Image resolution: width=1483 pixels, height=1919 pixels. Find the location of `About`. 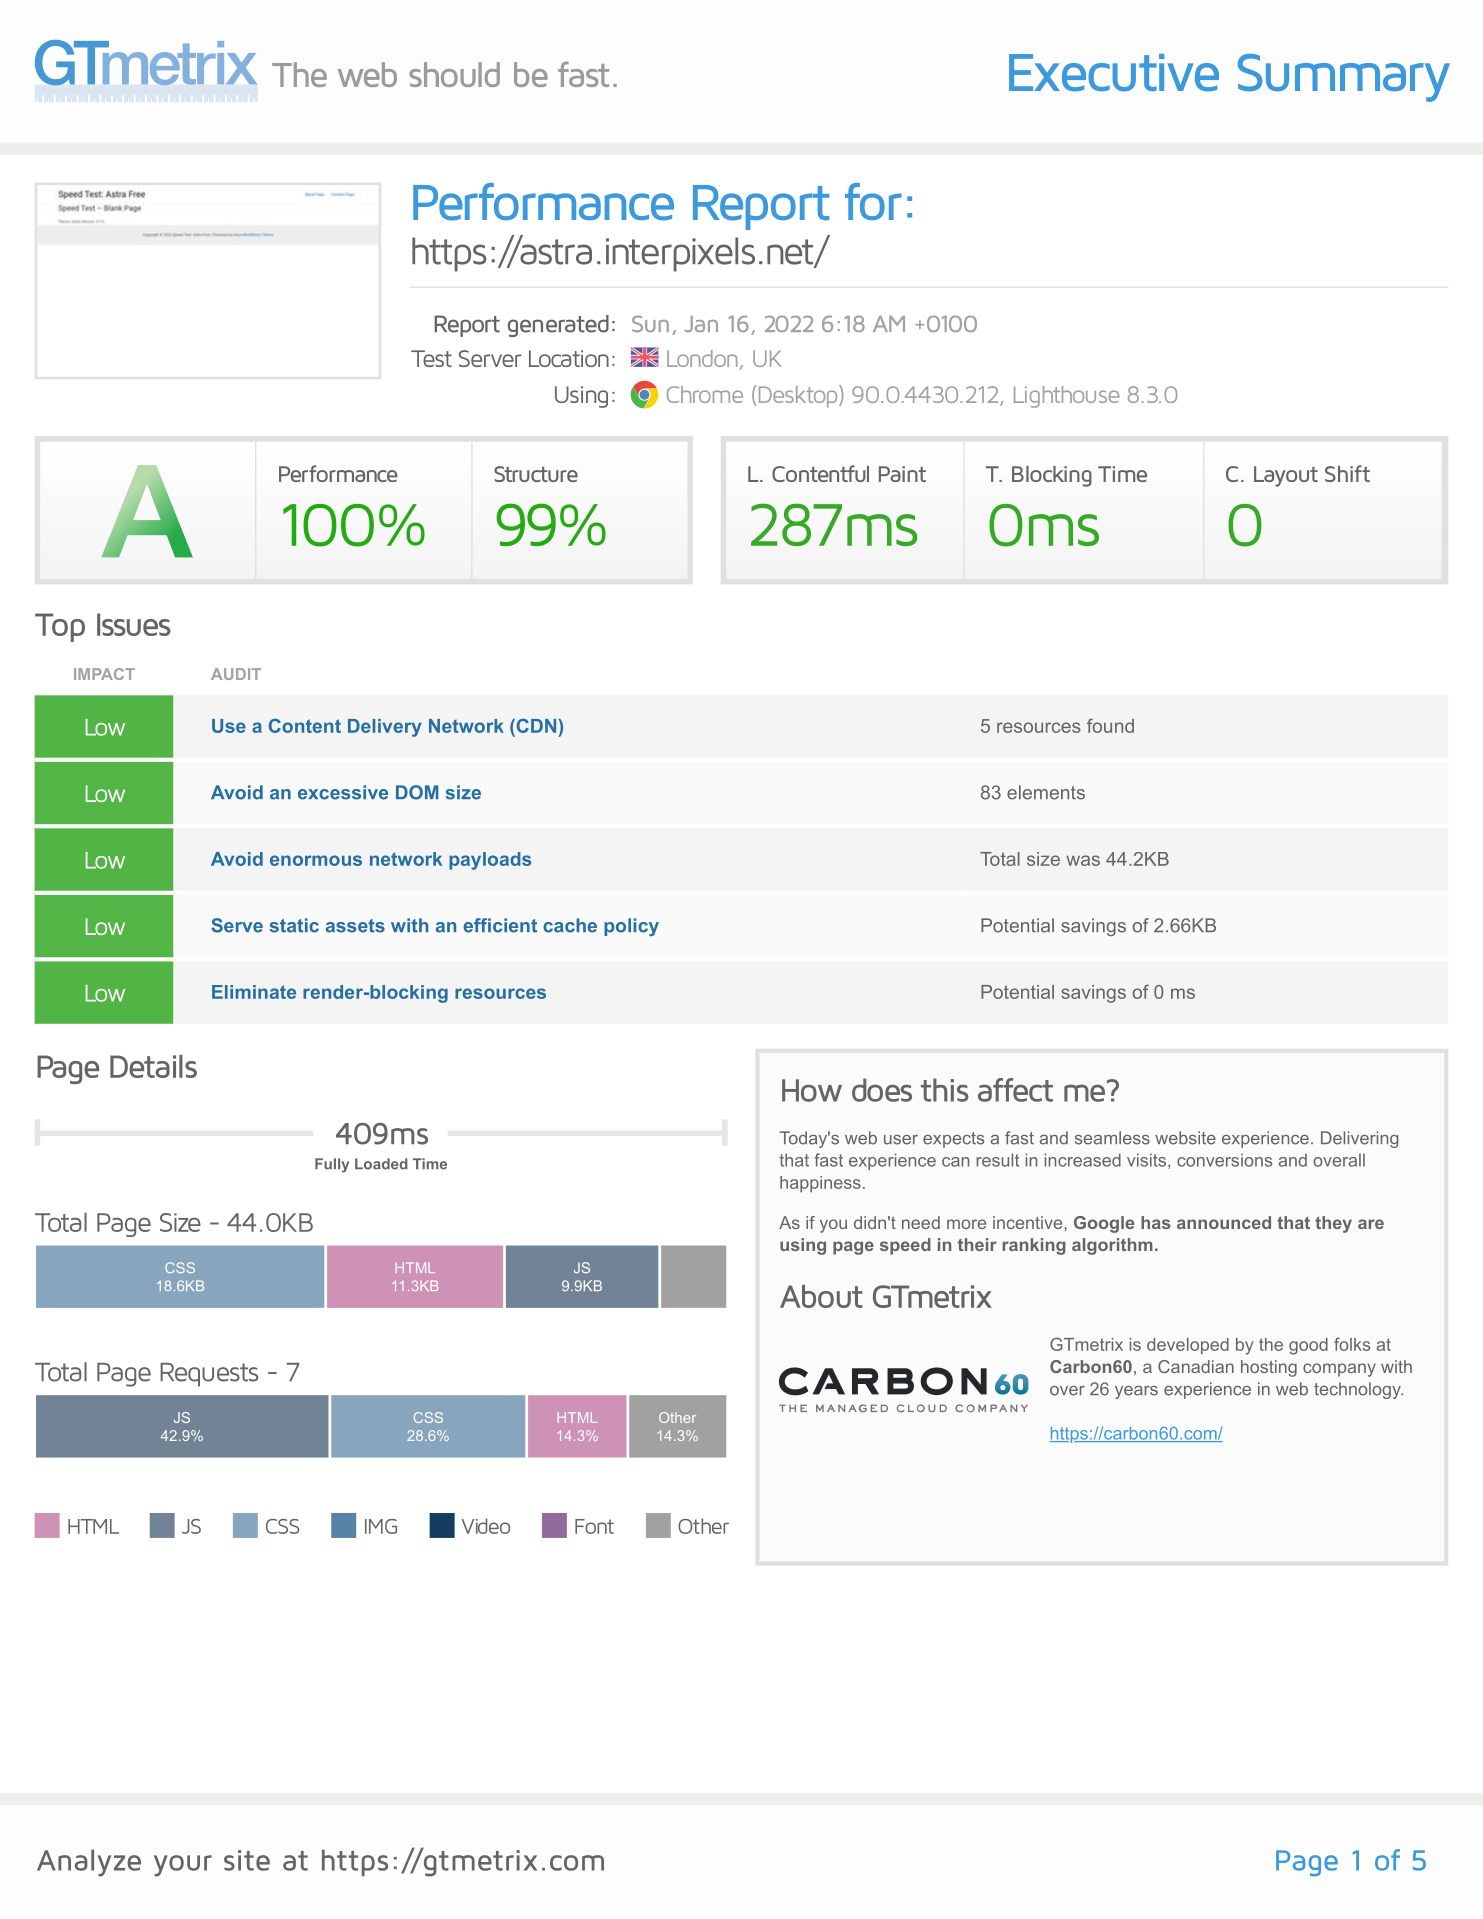

About is located at coordinates (821, 1296).
